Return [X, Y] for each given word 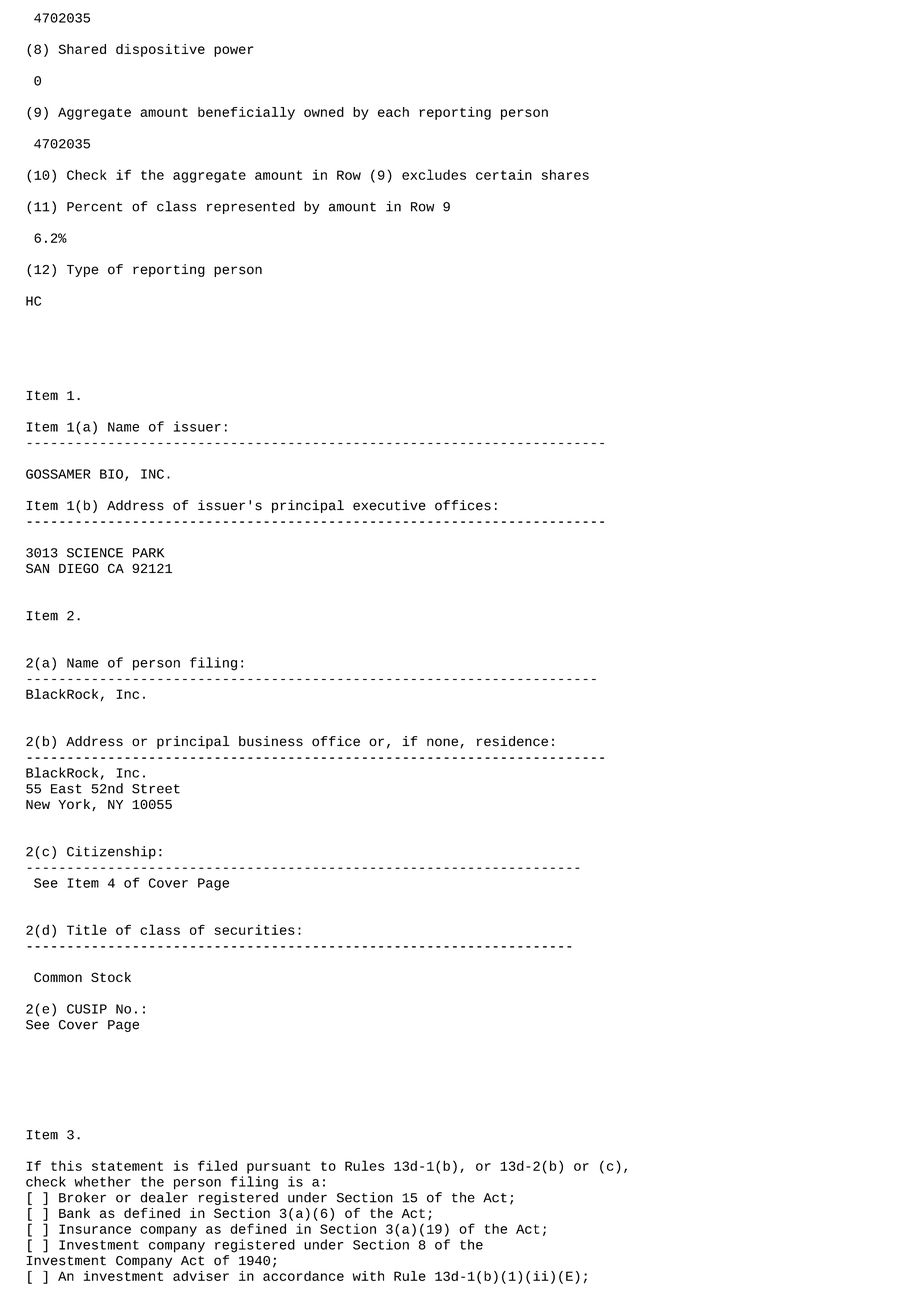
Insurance [95, 1229]
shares [565, 174]
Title [87, 929]
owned [324, 112]
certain [504, 174]
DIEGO [79, 568]
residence [512, 741]
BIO [111, 474]
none [442, 742]
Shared [82, 49]
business [271, 741]
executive [389, 505]
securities [254, 929]
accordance [303, 1276]
